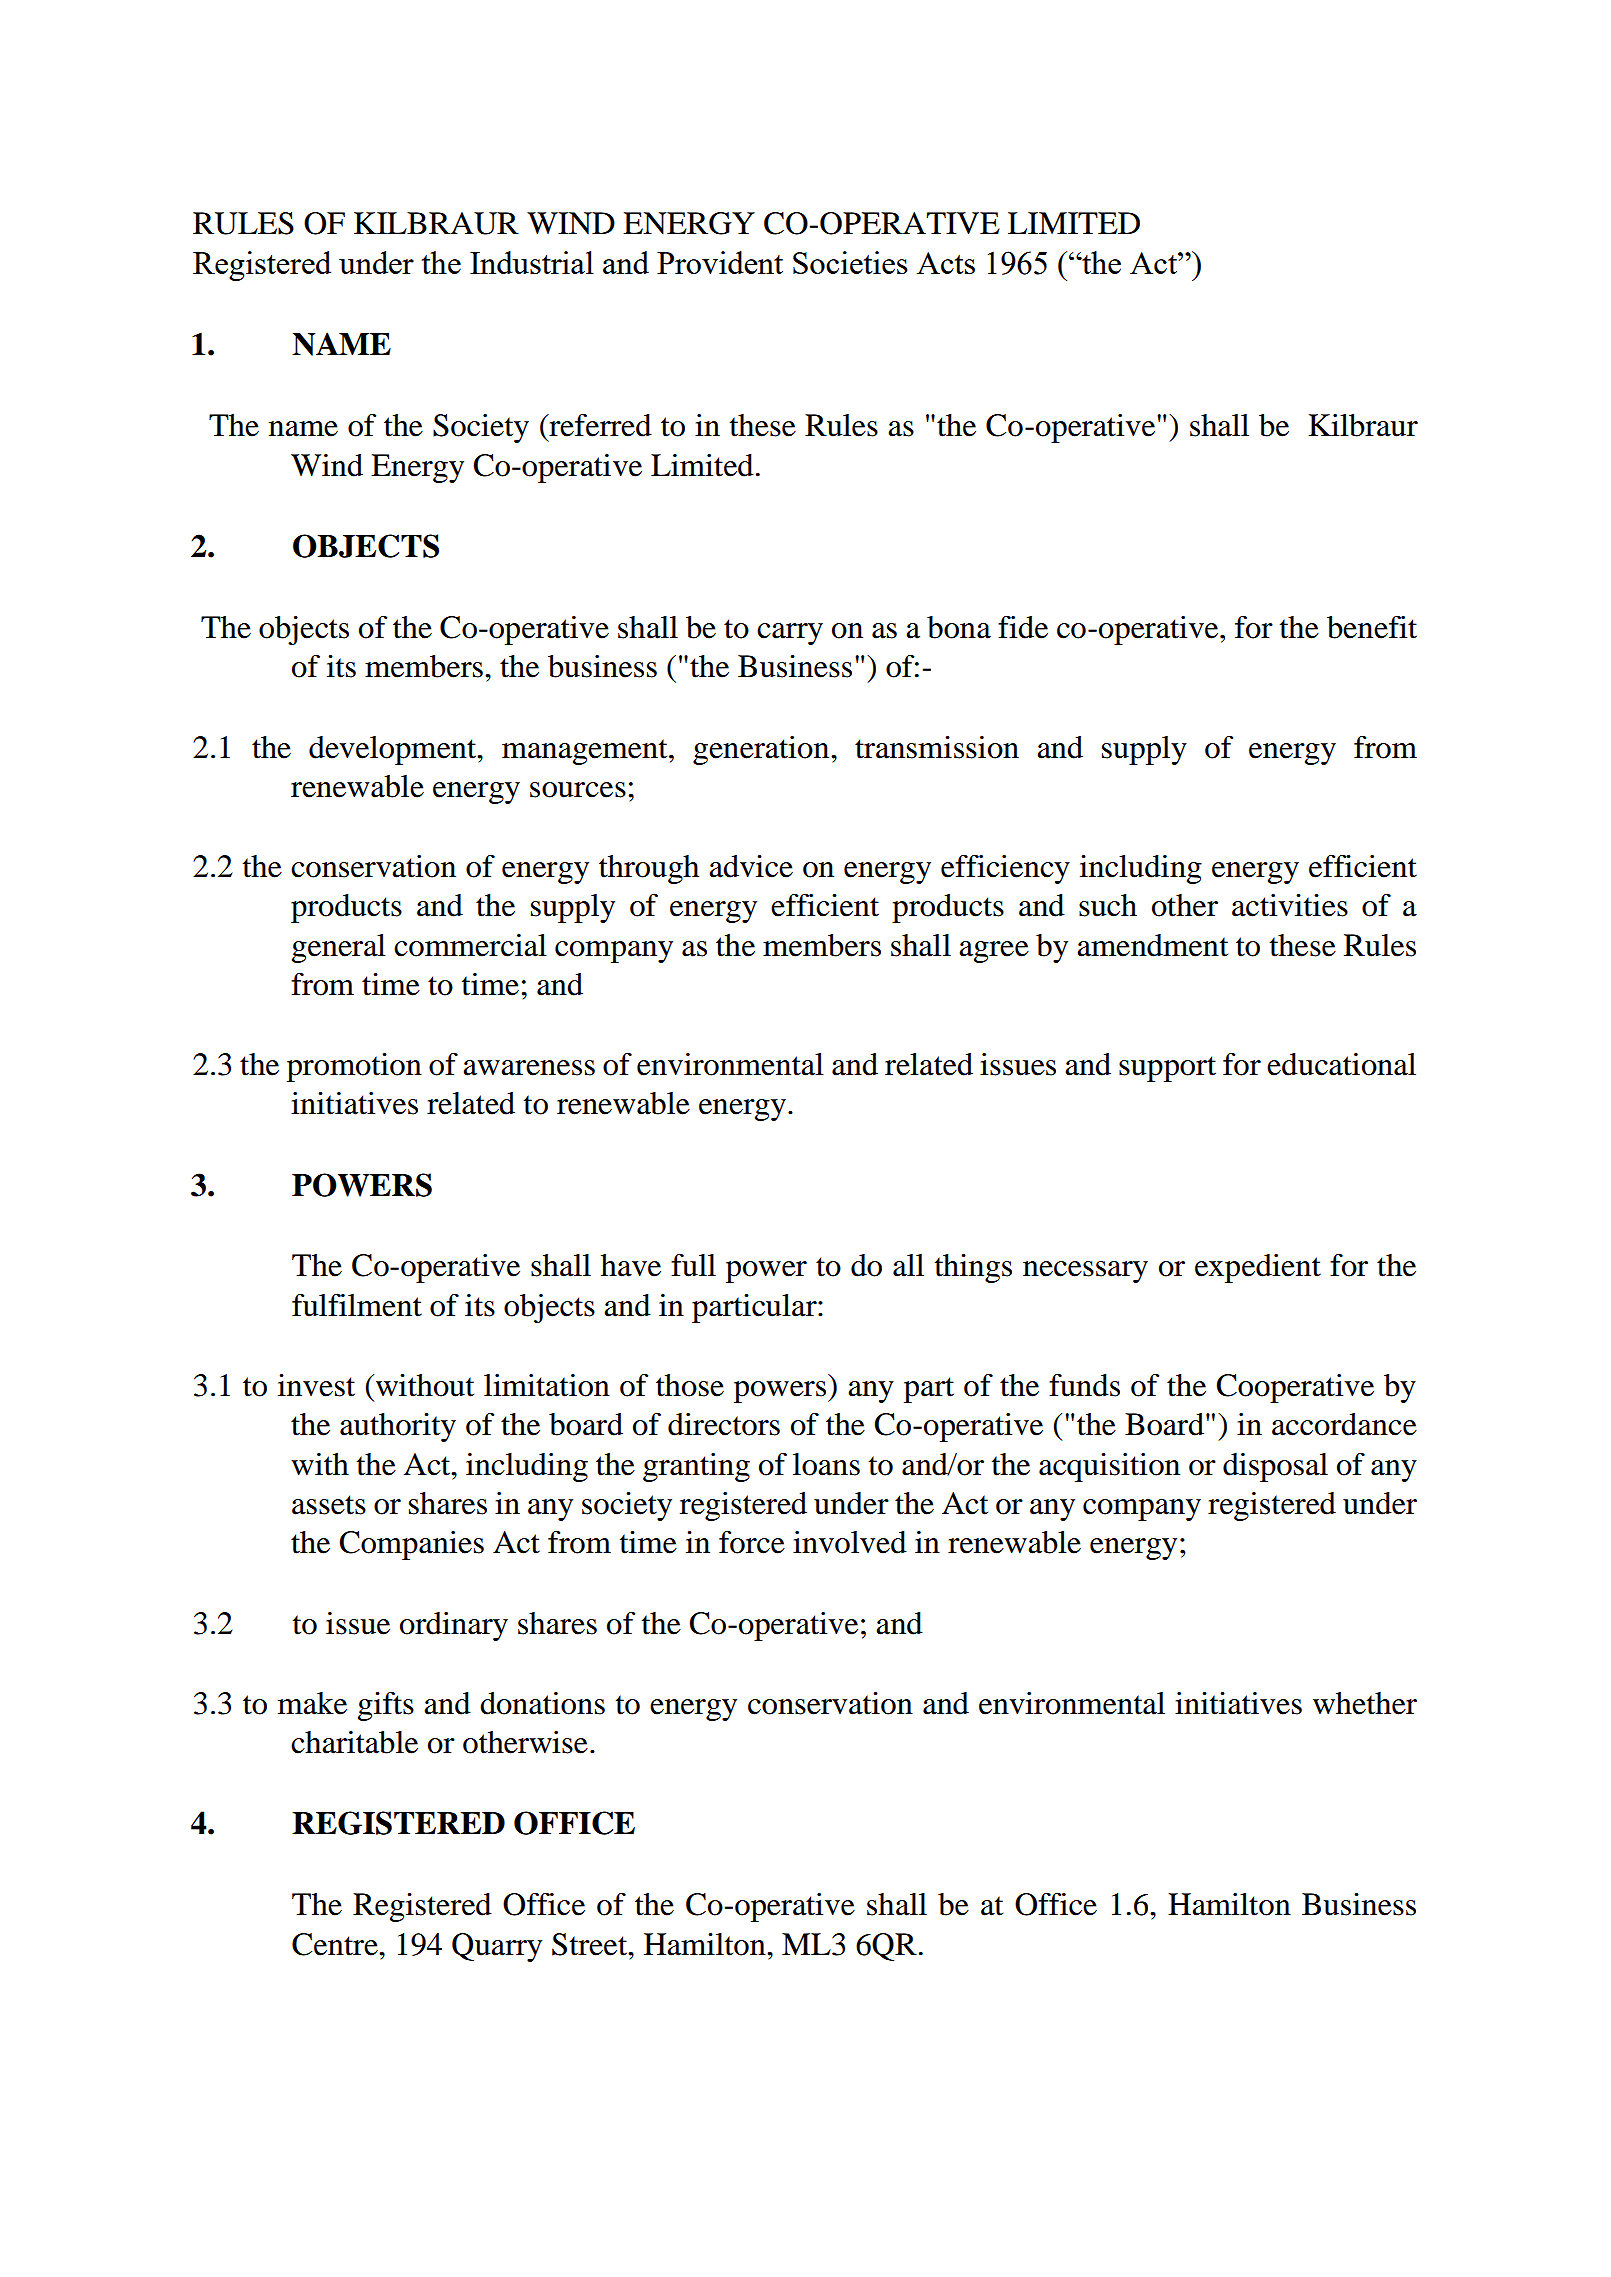 The image size is (1611, 2277). What do you see at coordinates (354, 1067) in the document?
I see `promotion` at bounding box center [354, 1067].
